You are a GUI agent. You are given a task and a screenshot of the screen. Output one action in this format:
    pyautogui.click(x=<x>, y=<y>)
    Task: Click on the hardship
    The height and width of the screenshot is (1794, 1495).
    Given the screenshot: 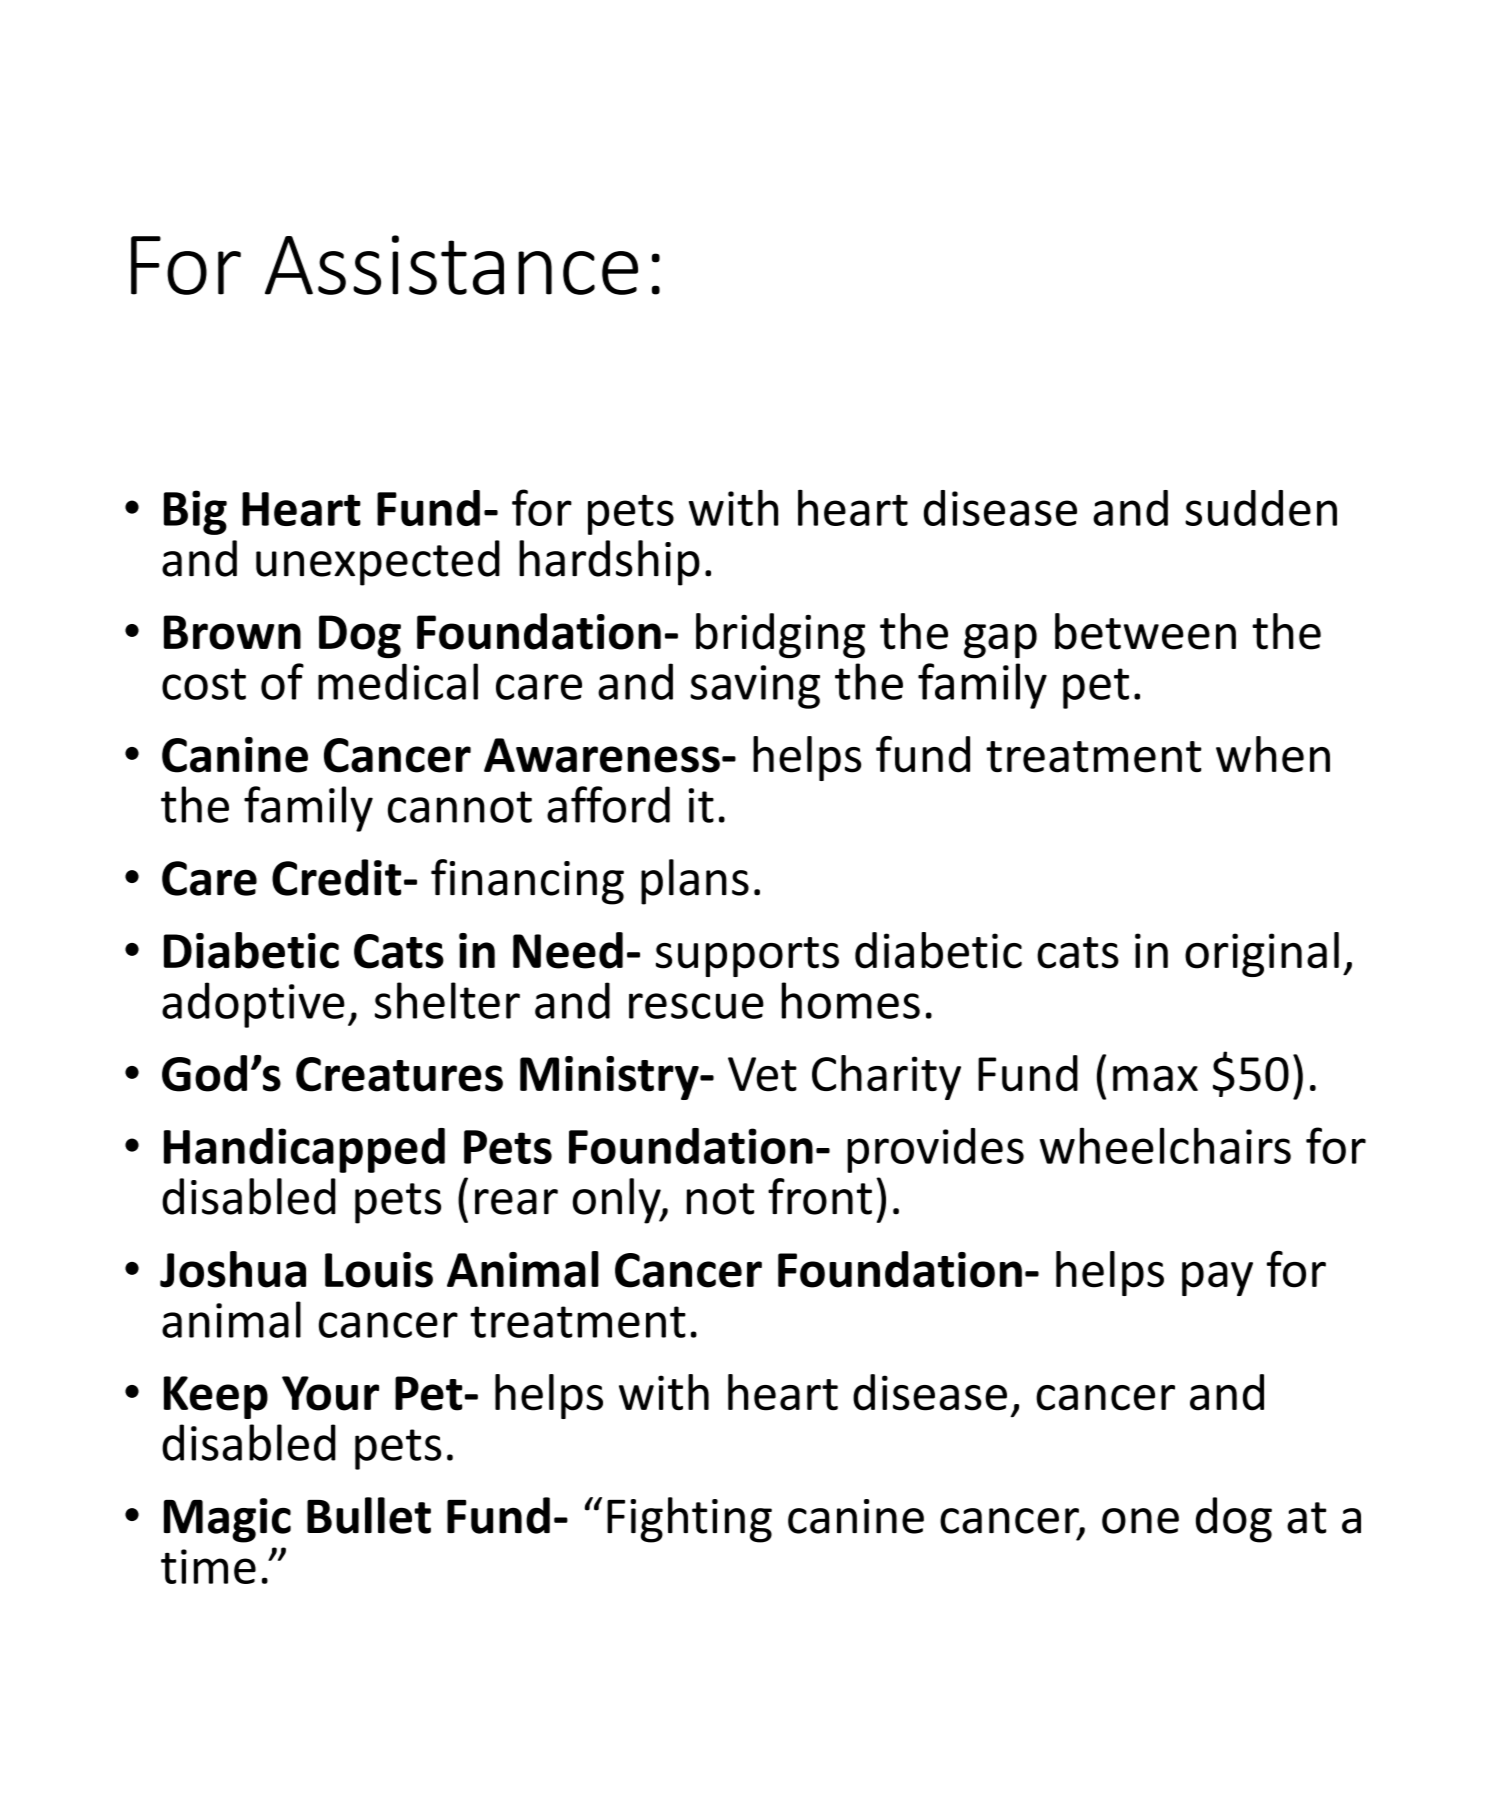 What is the action you would take?
    pyautogui.click(x=609, y=563)
